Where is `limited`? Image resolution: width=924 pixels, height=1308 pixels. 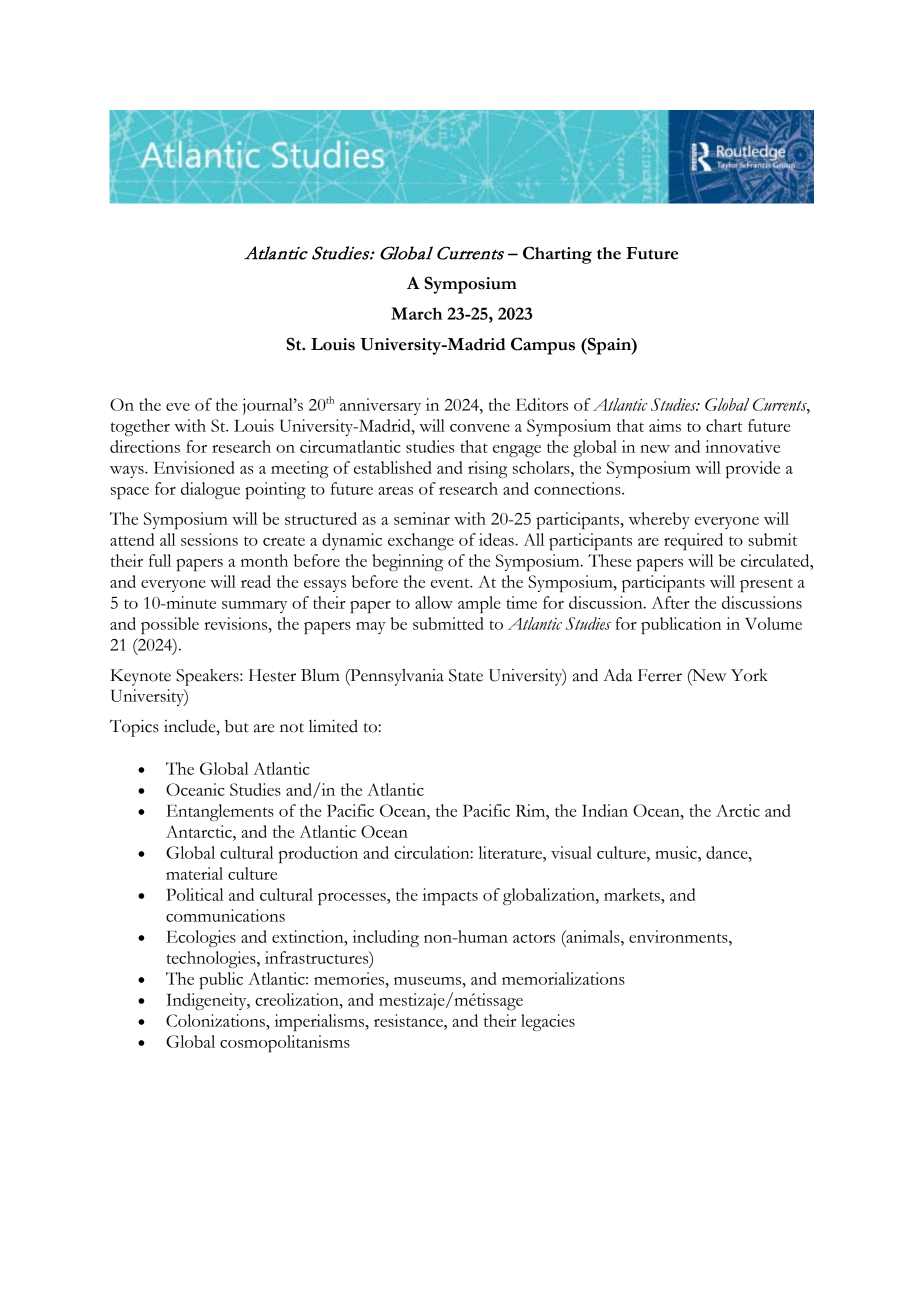 limited is located at coordinates (333, 726).
